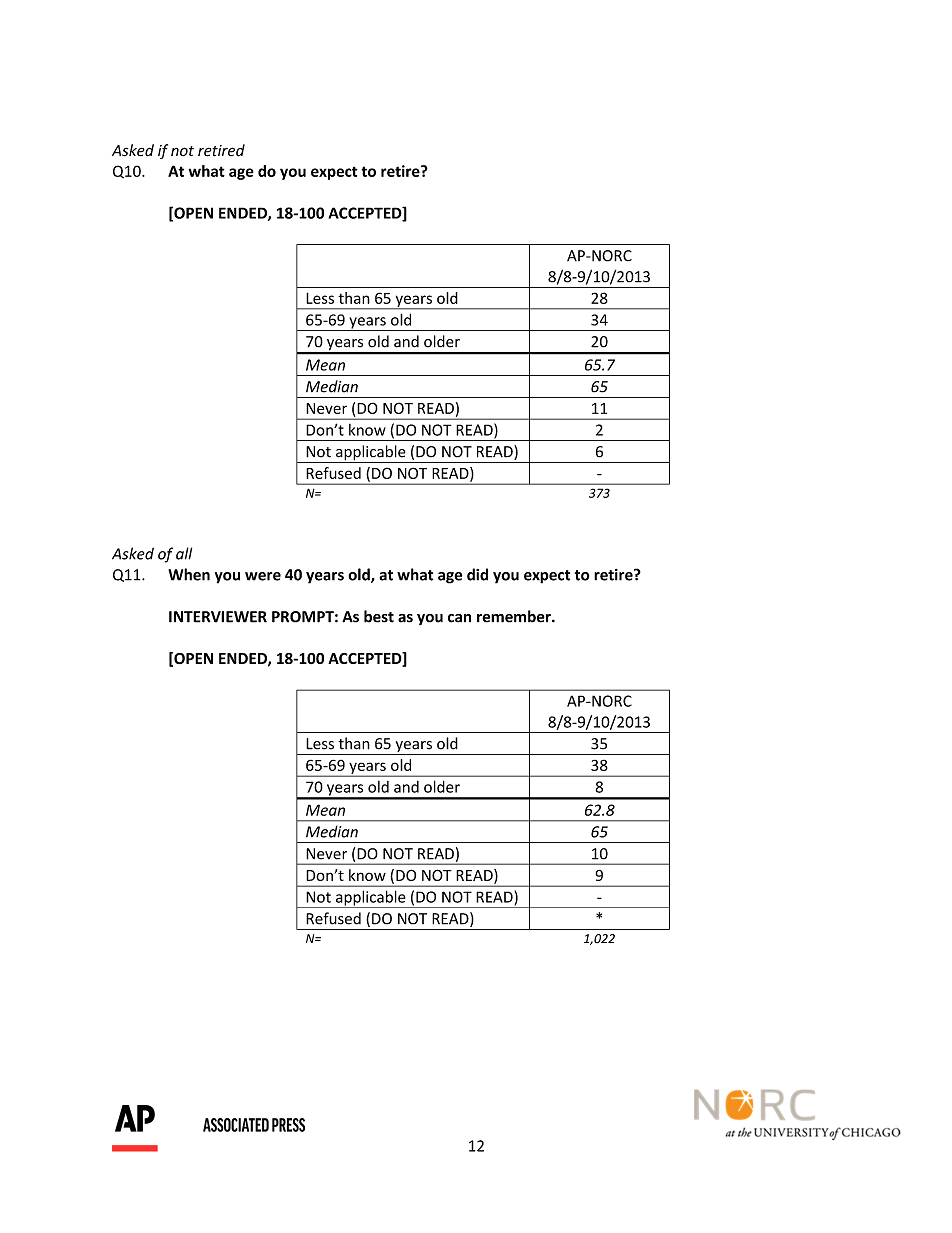 This screenshot has width=952, height=1233. I want to click on INTERVIEWER, so click(218, 617).
